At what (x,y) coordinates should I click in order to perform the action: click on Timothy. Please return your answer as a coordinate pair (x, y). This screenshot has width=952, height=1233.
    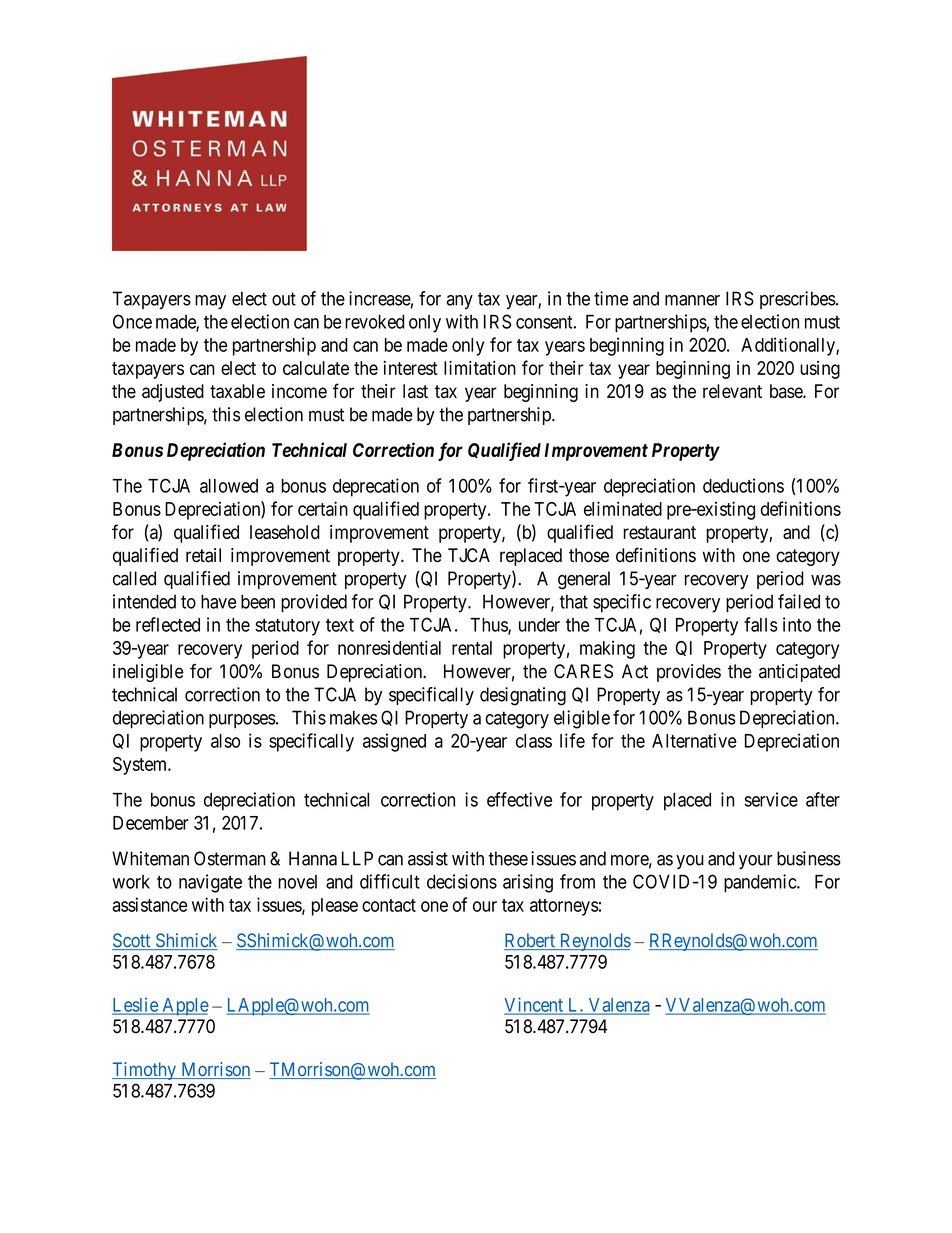
    Looking at the image, I should click on (145, 1071).
